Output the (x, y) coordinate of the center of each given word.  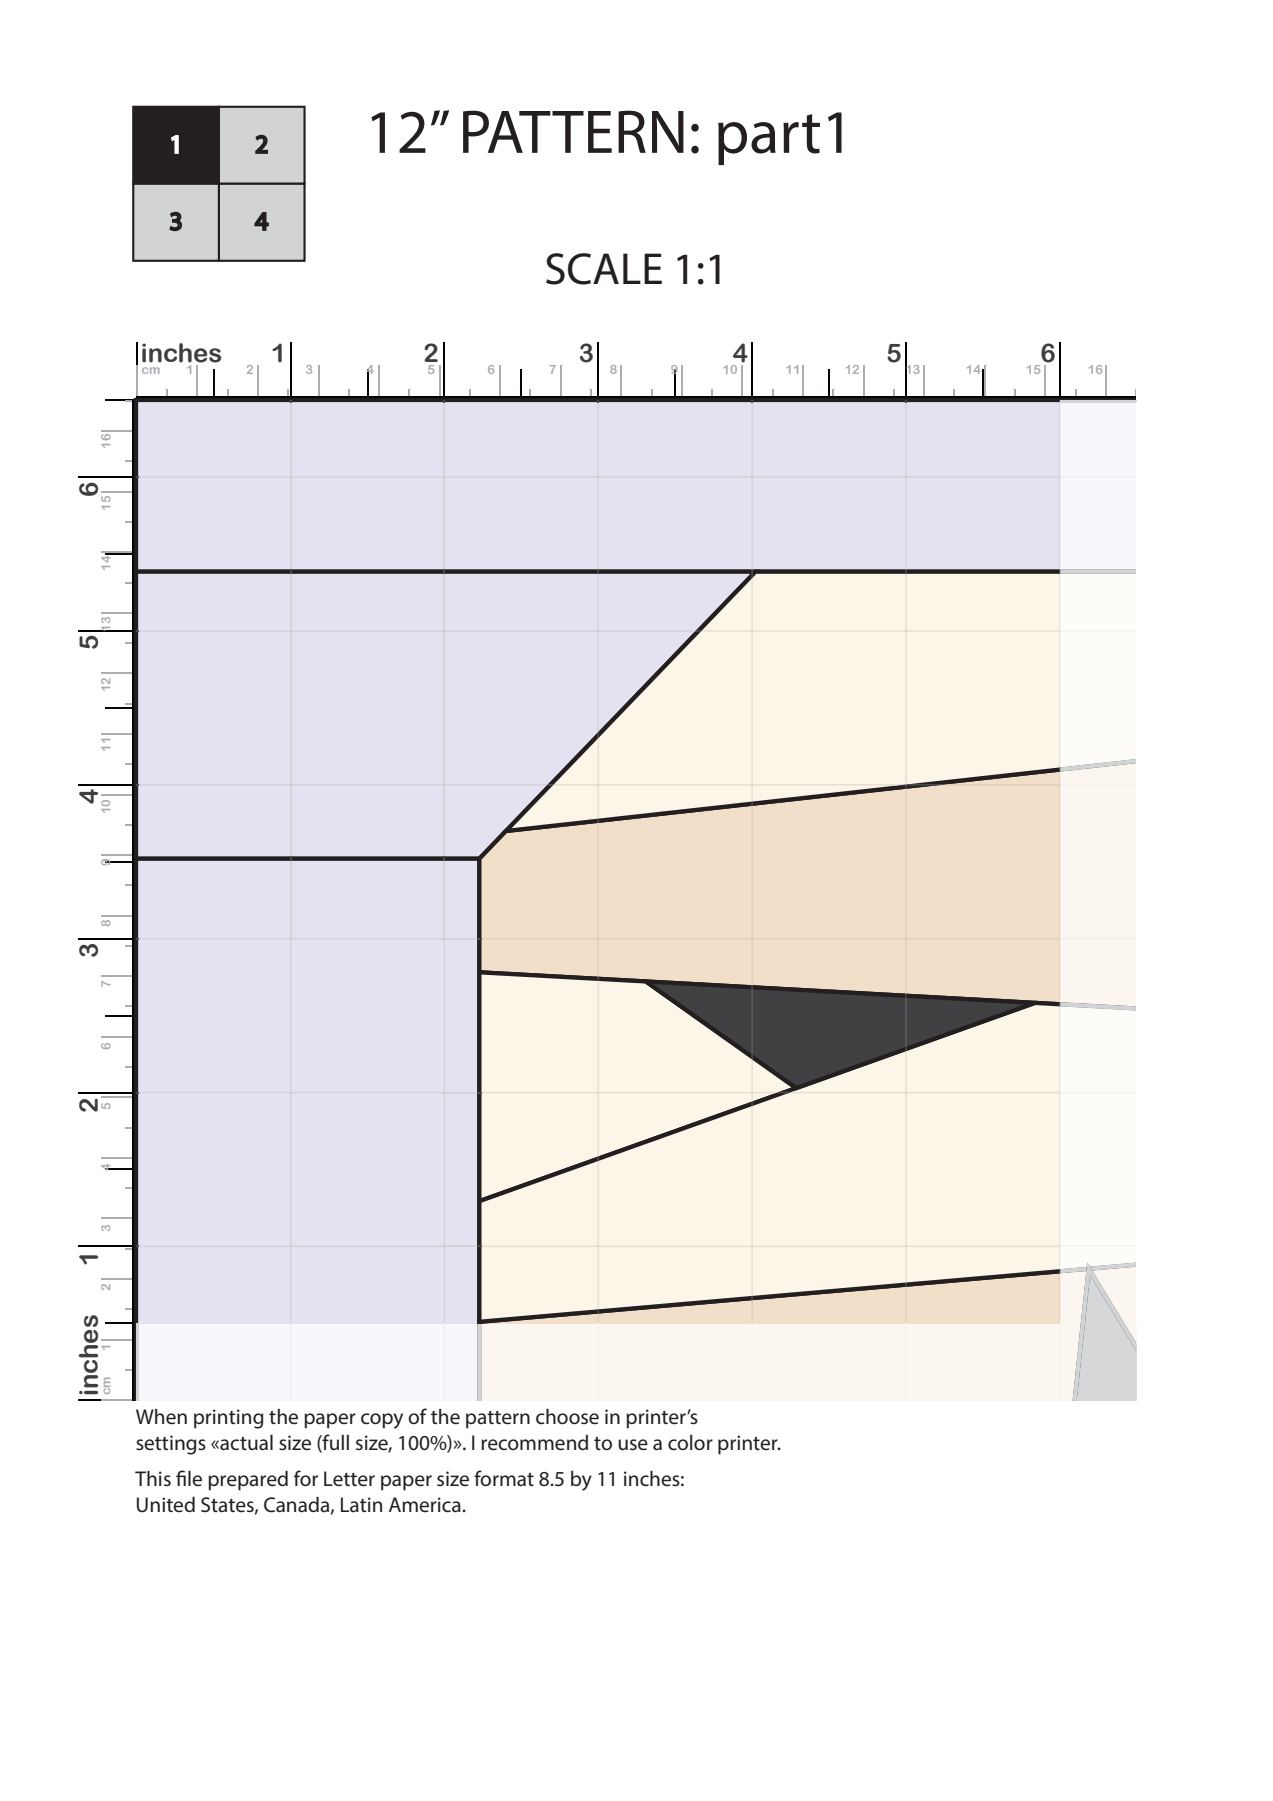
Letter (349, 1479)
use (633, 1445)
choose (567, 1417)
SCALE (604, 269)
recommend (534, 1443)
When (161, 1417)
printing (229, 1419)
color (690, 1443)
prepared (248, 1481)
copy (382, 1421)
